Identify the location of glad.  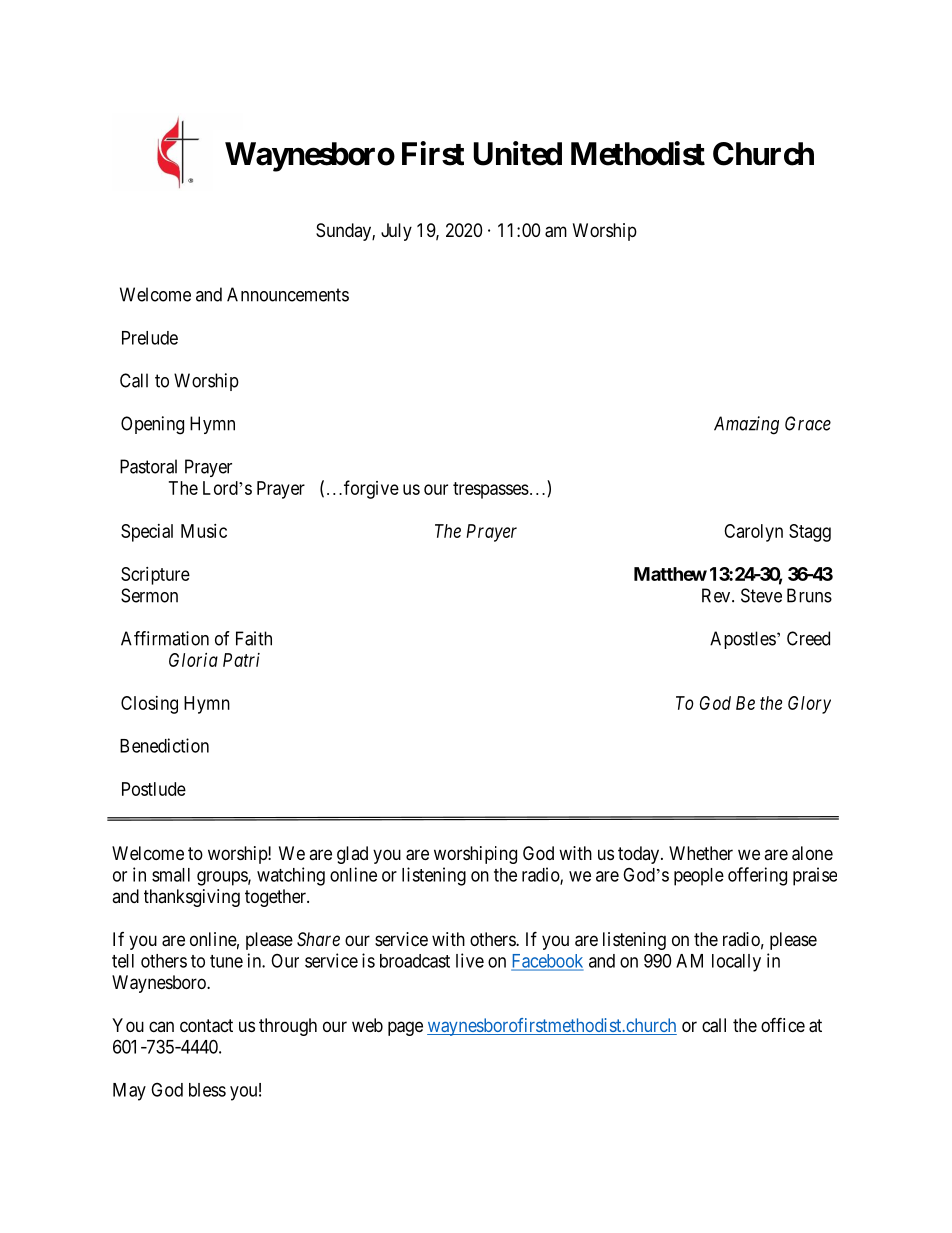
(352, 855).
